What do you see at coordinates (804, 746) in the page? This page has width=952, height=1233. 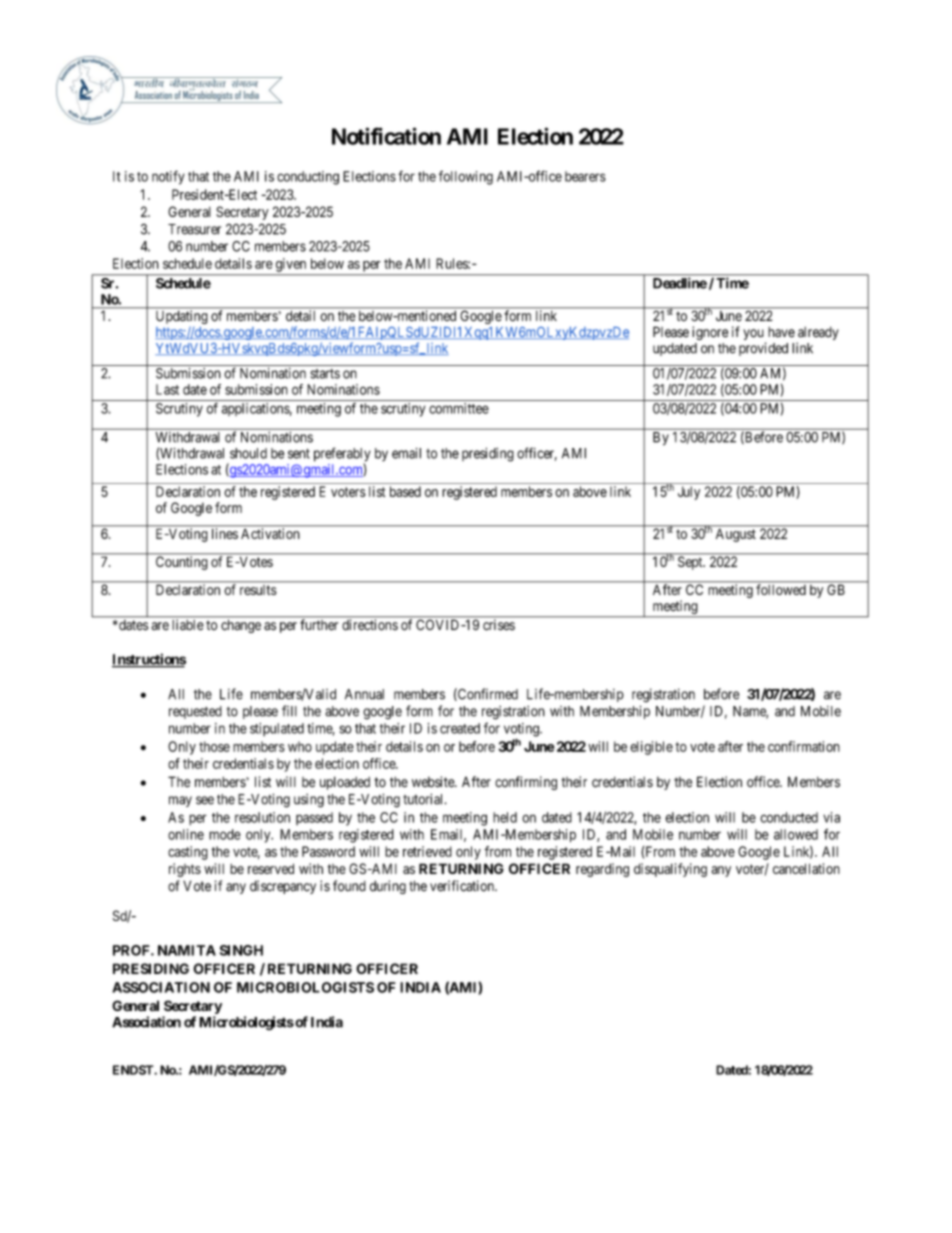 I see `confirmation` at bounding box center [804, 746].
